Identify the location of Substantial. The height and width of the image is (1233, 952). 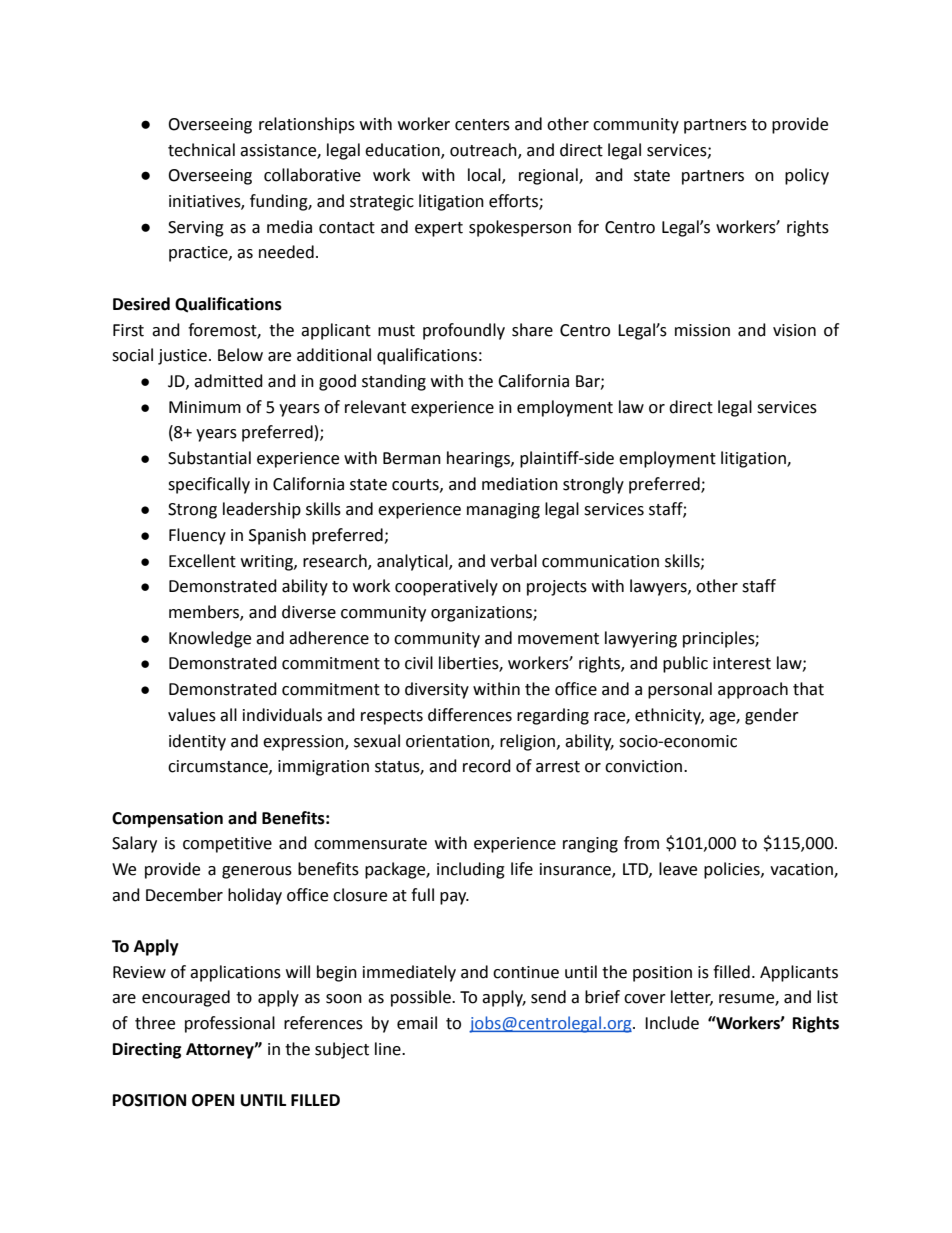
(209, 458).
